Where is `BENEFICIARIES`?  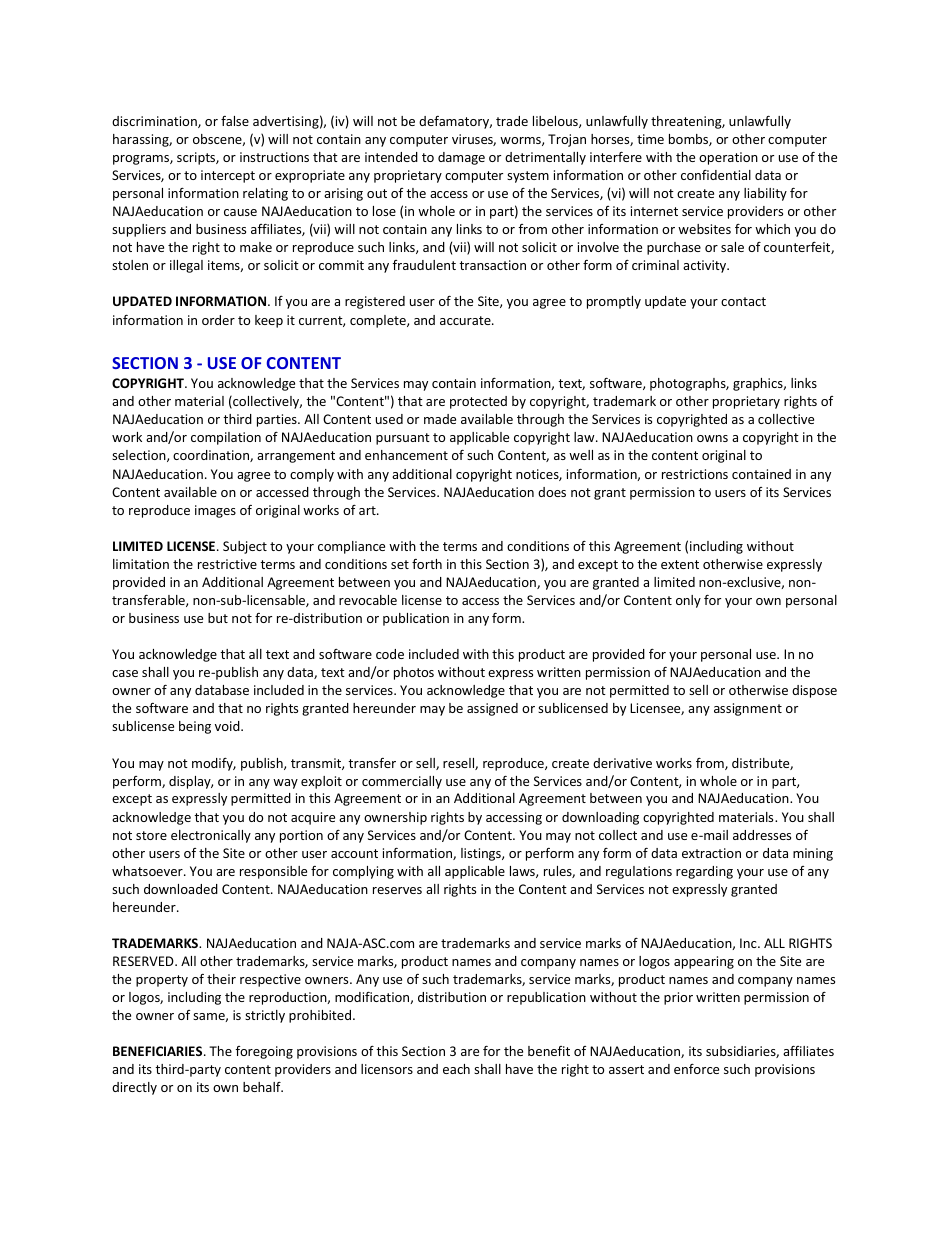
BENEFICIARIES is located at coordinates (159, 1051).
